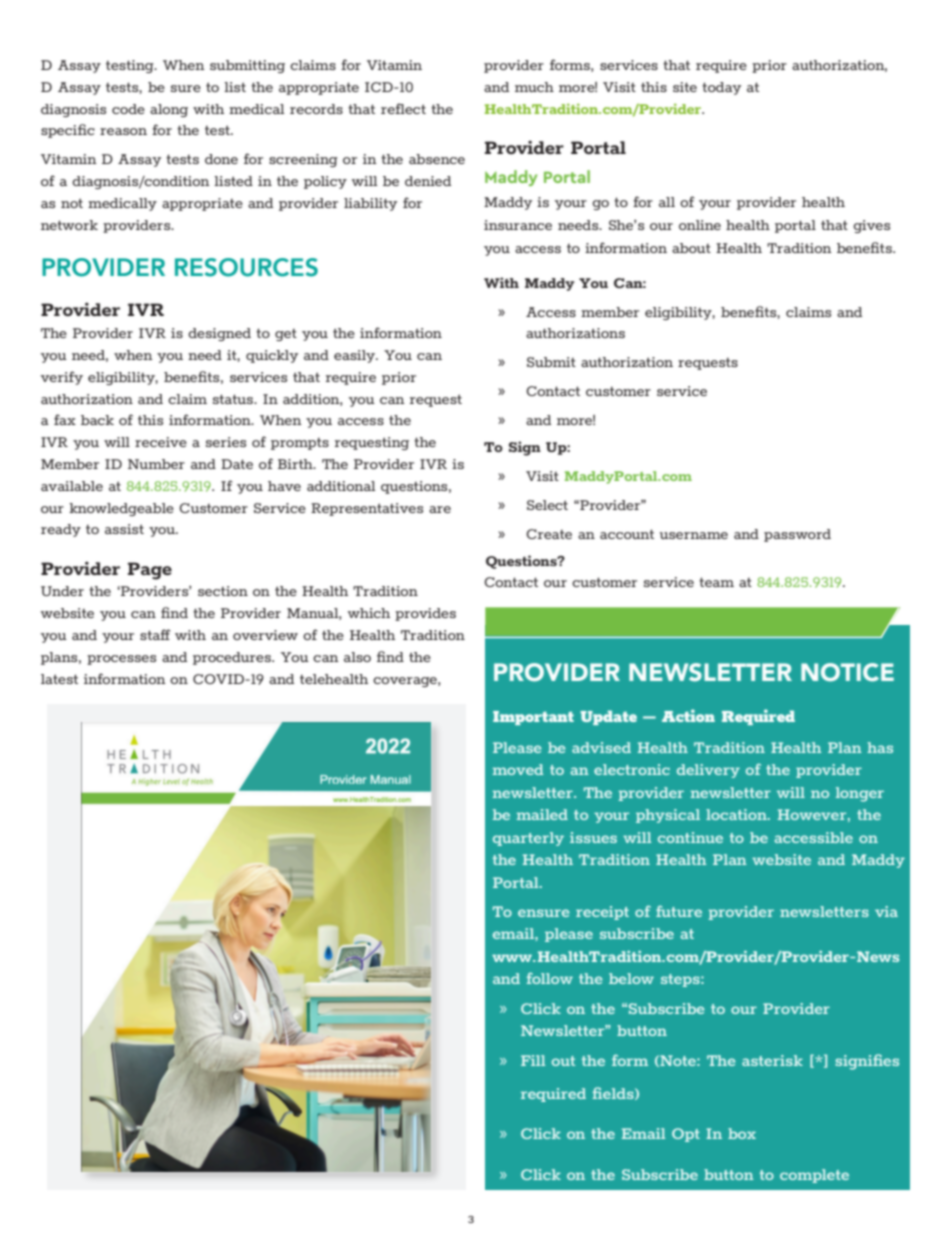 The width and height of the screenshot is (952, 1233). Describe the element at coordinates (716, 582) in the screenshot. I see `team` at that location.
